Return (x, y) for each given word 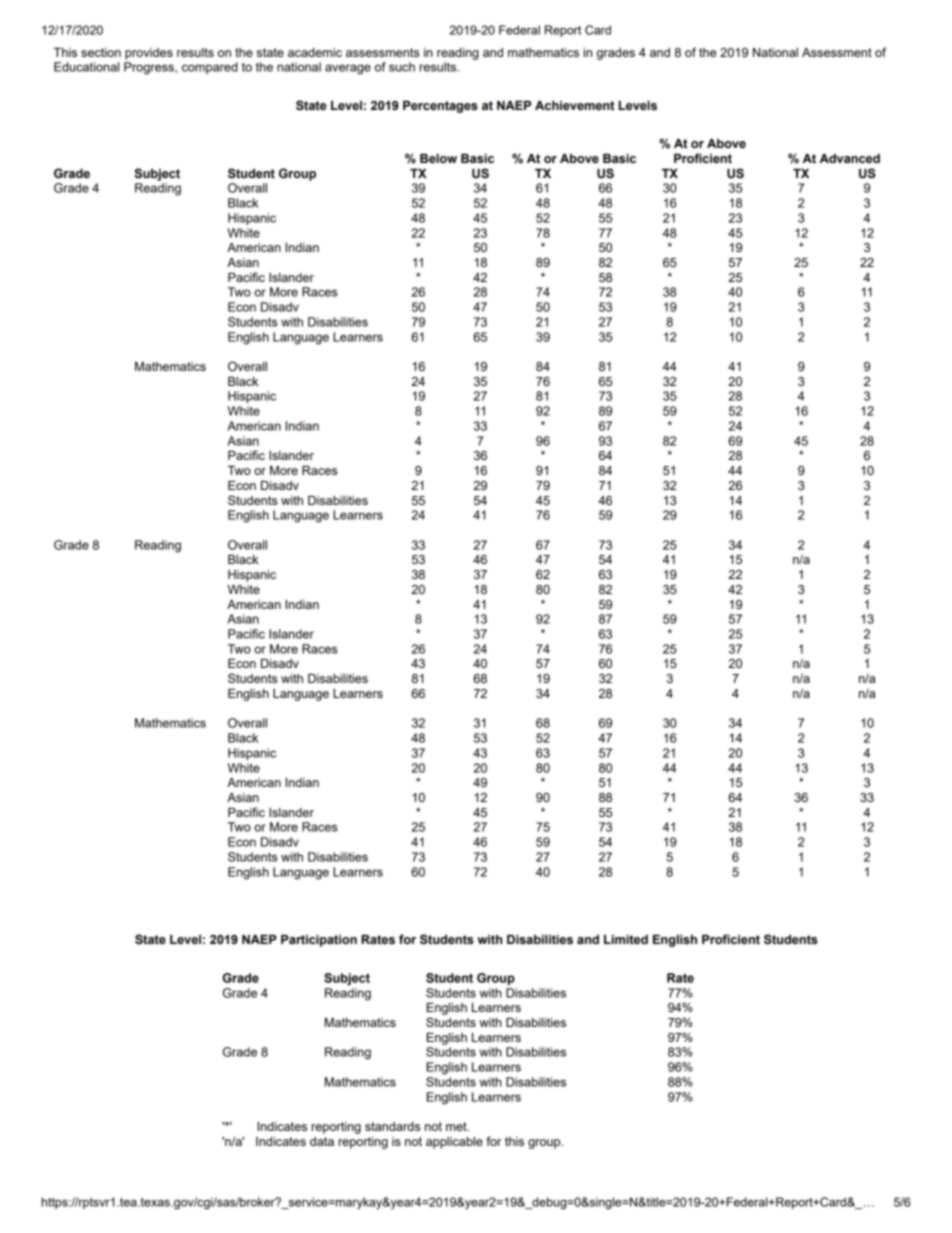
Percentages (440, 107)
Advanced (850, 158)
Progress (150, 68)
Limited (626, 939)
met (457, 1126)
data (322, 1141)
